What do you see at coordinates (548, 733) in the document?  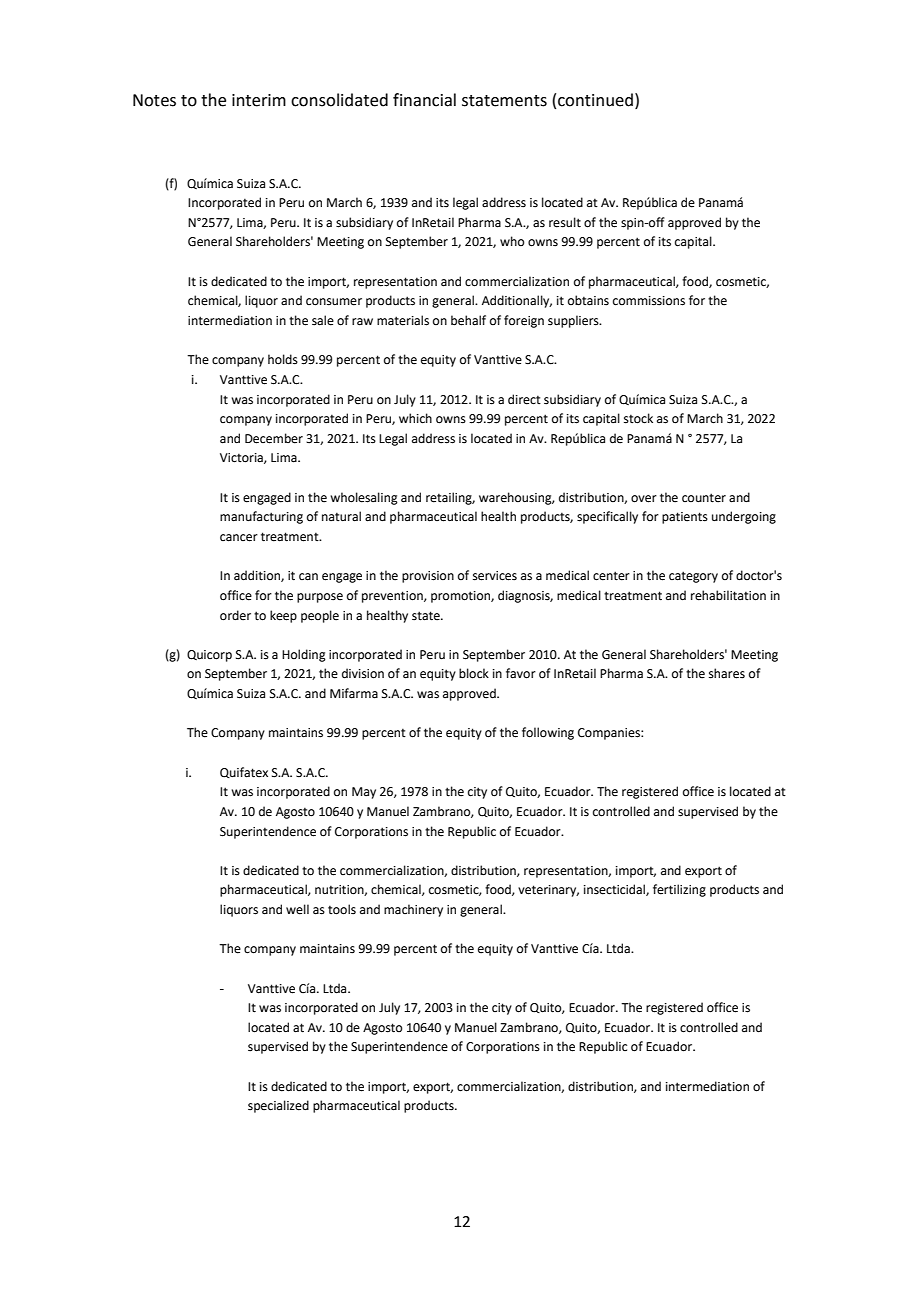 I see `following` at bounding box center [548, 733].
